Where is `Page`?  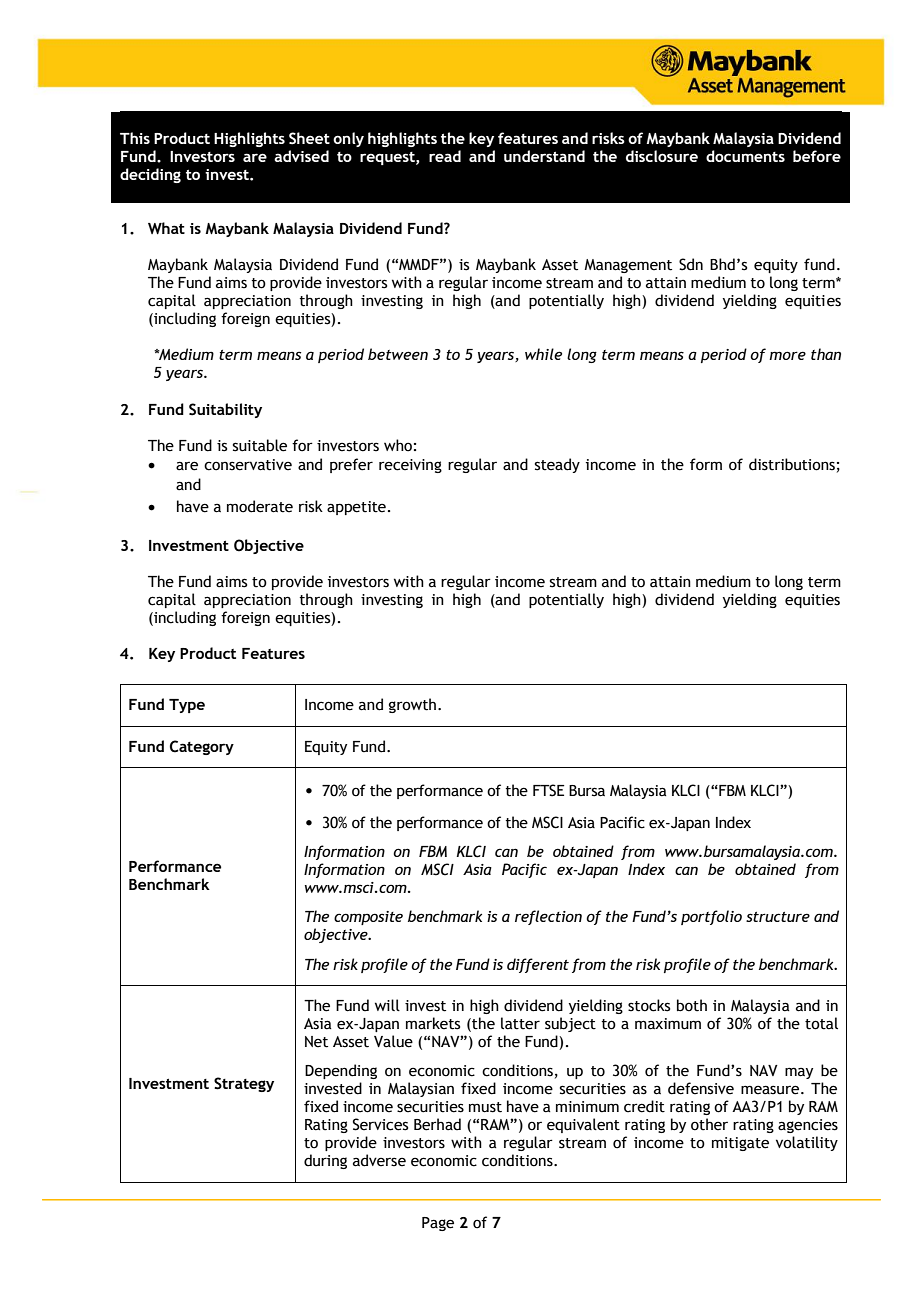
Page is located at coordinates (438, 1224).
